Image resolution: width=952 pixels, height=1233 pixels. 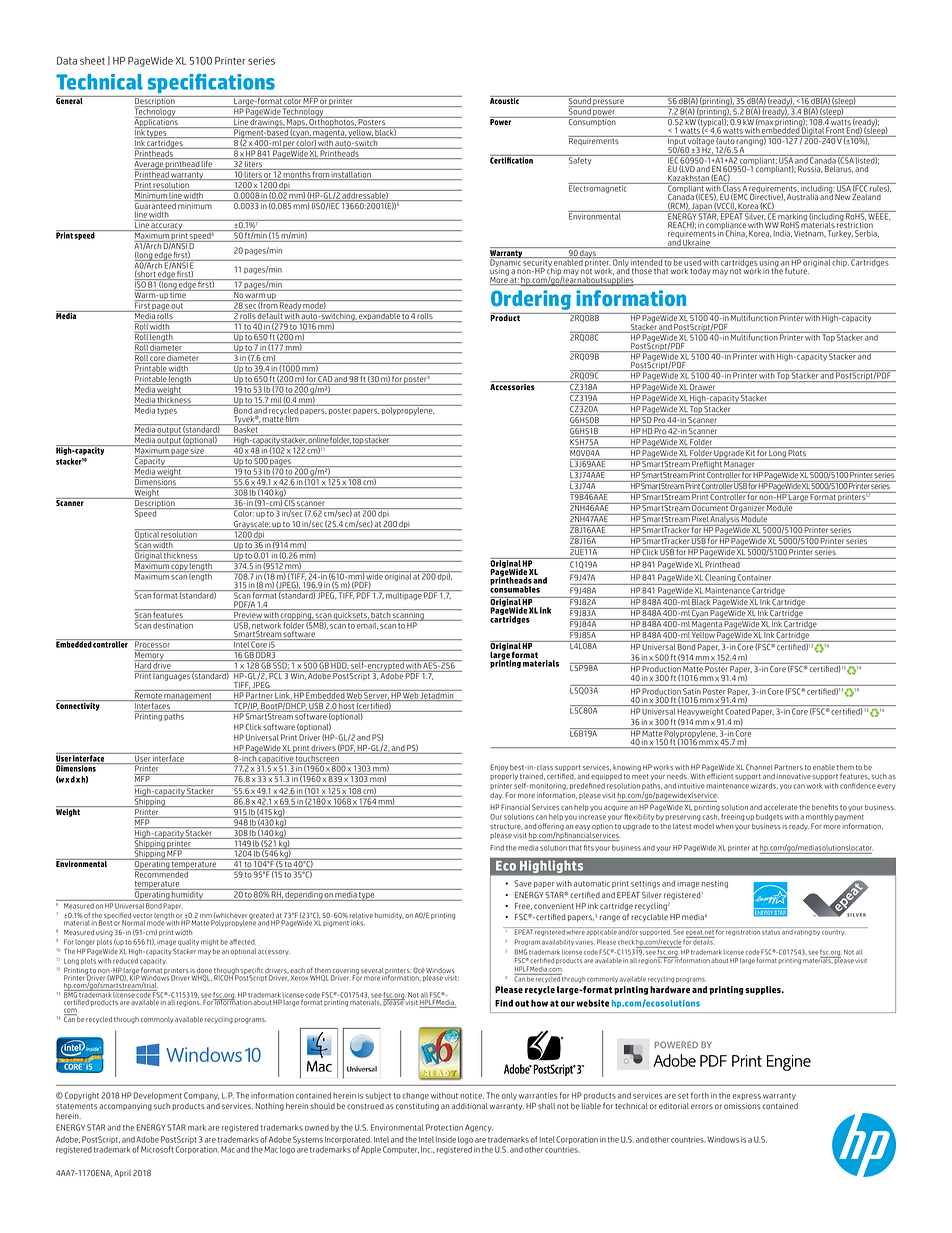 What do you see at coordinates (843, 197) in the screenshot?
I see `New` at bounding box center [843, 197].
